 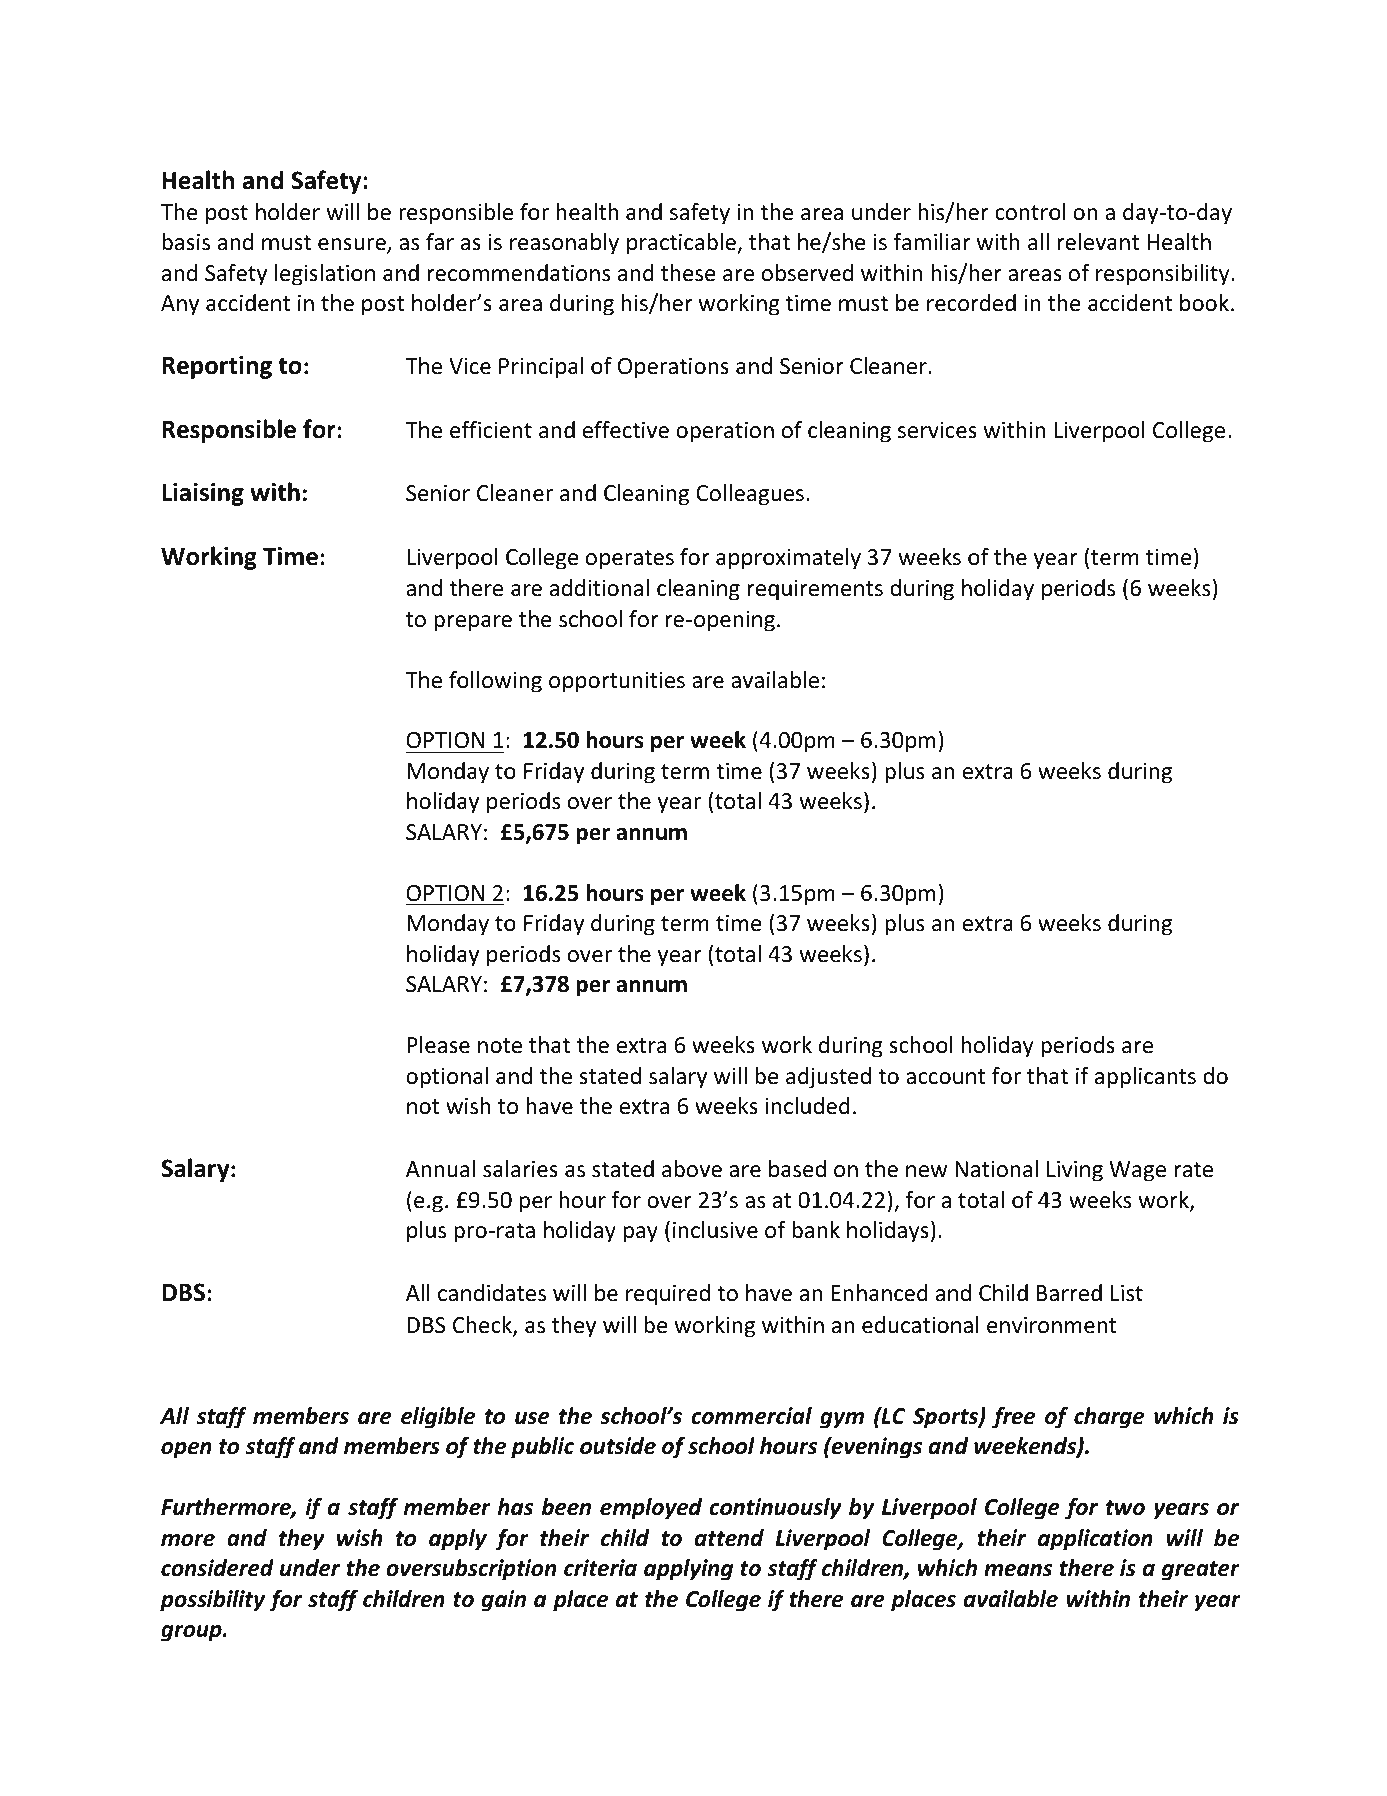 What do you see at coordinates (815, 590) in the document?
I see `requirements` at bounding box center [815, 590].
